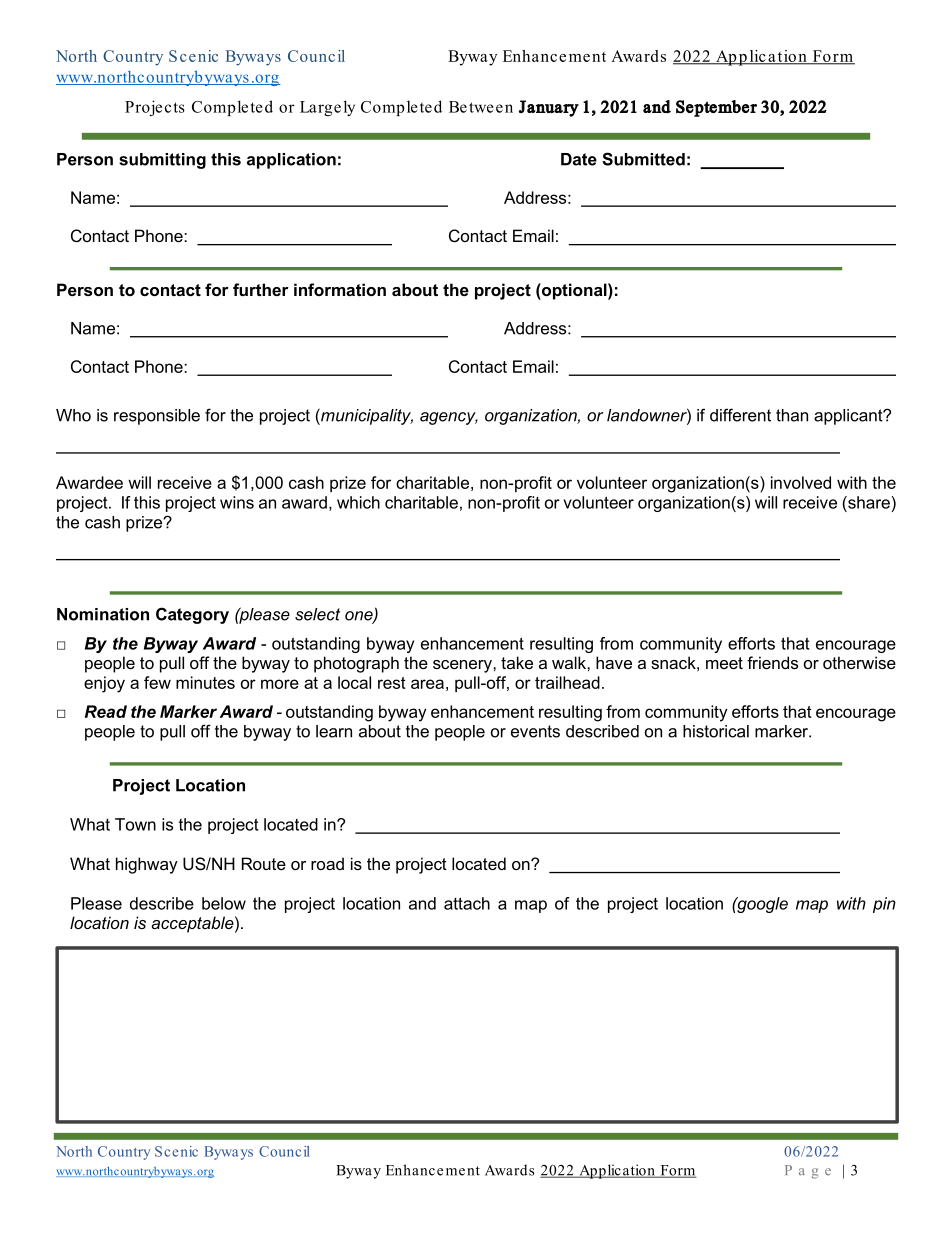  Describe the element at coordinates (192, 615) in the image. I see `Category` at that location.
